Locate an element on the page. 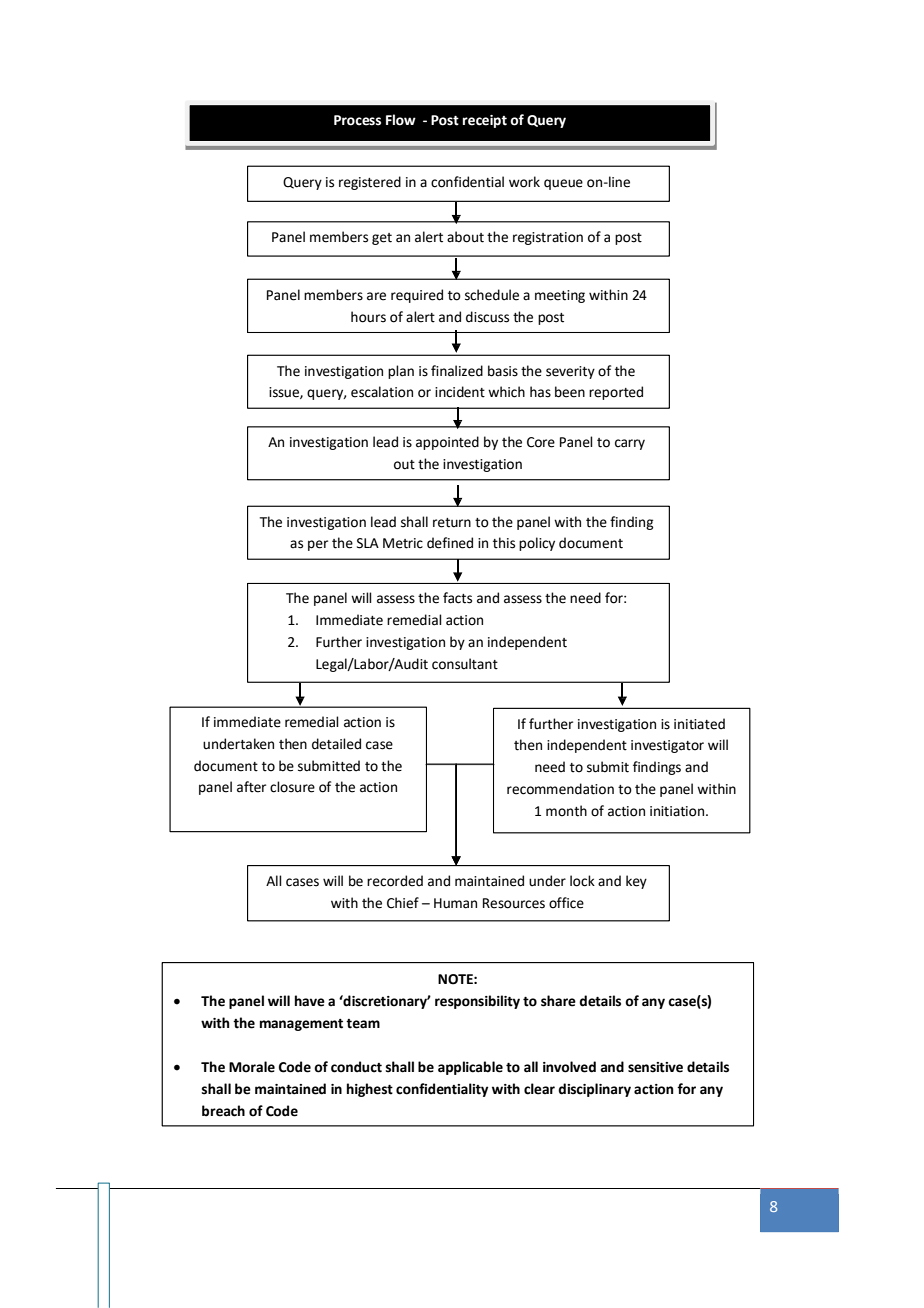 This image has height=1308, width=924. Process is located at coordinates (357, 120).
